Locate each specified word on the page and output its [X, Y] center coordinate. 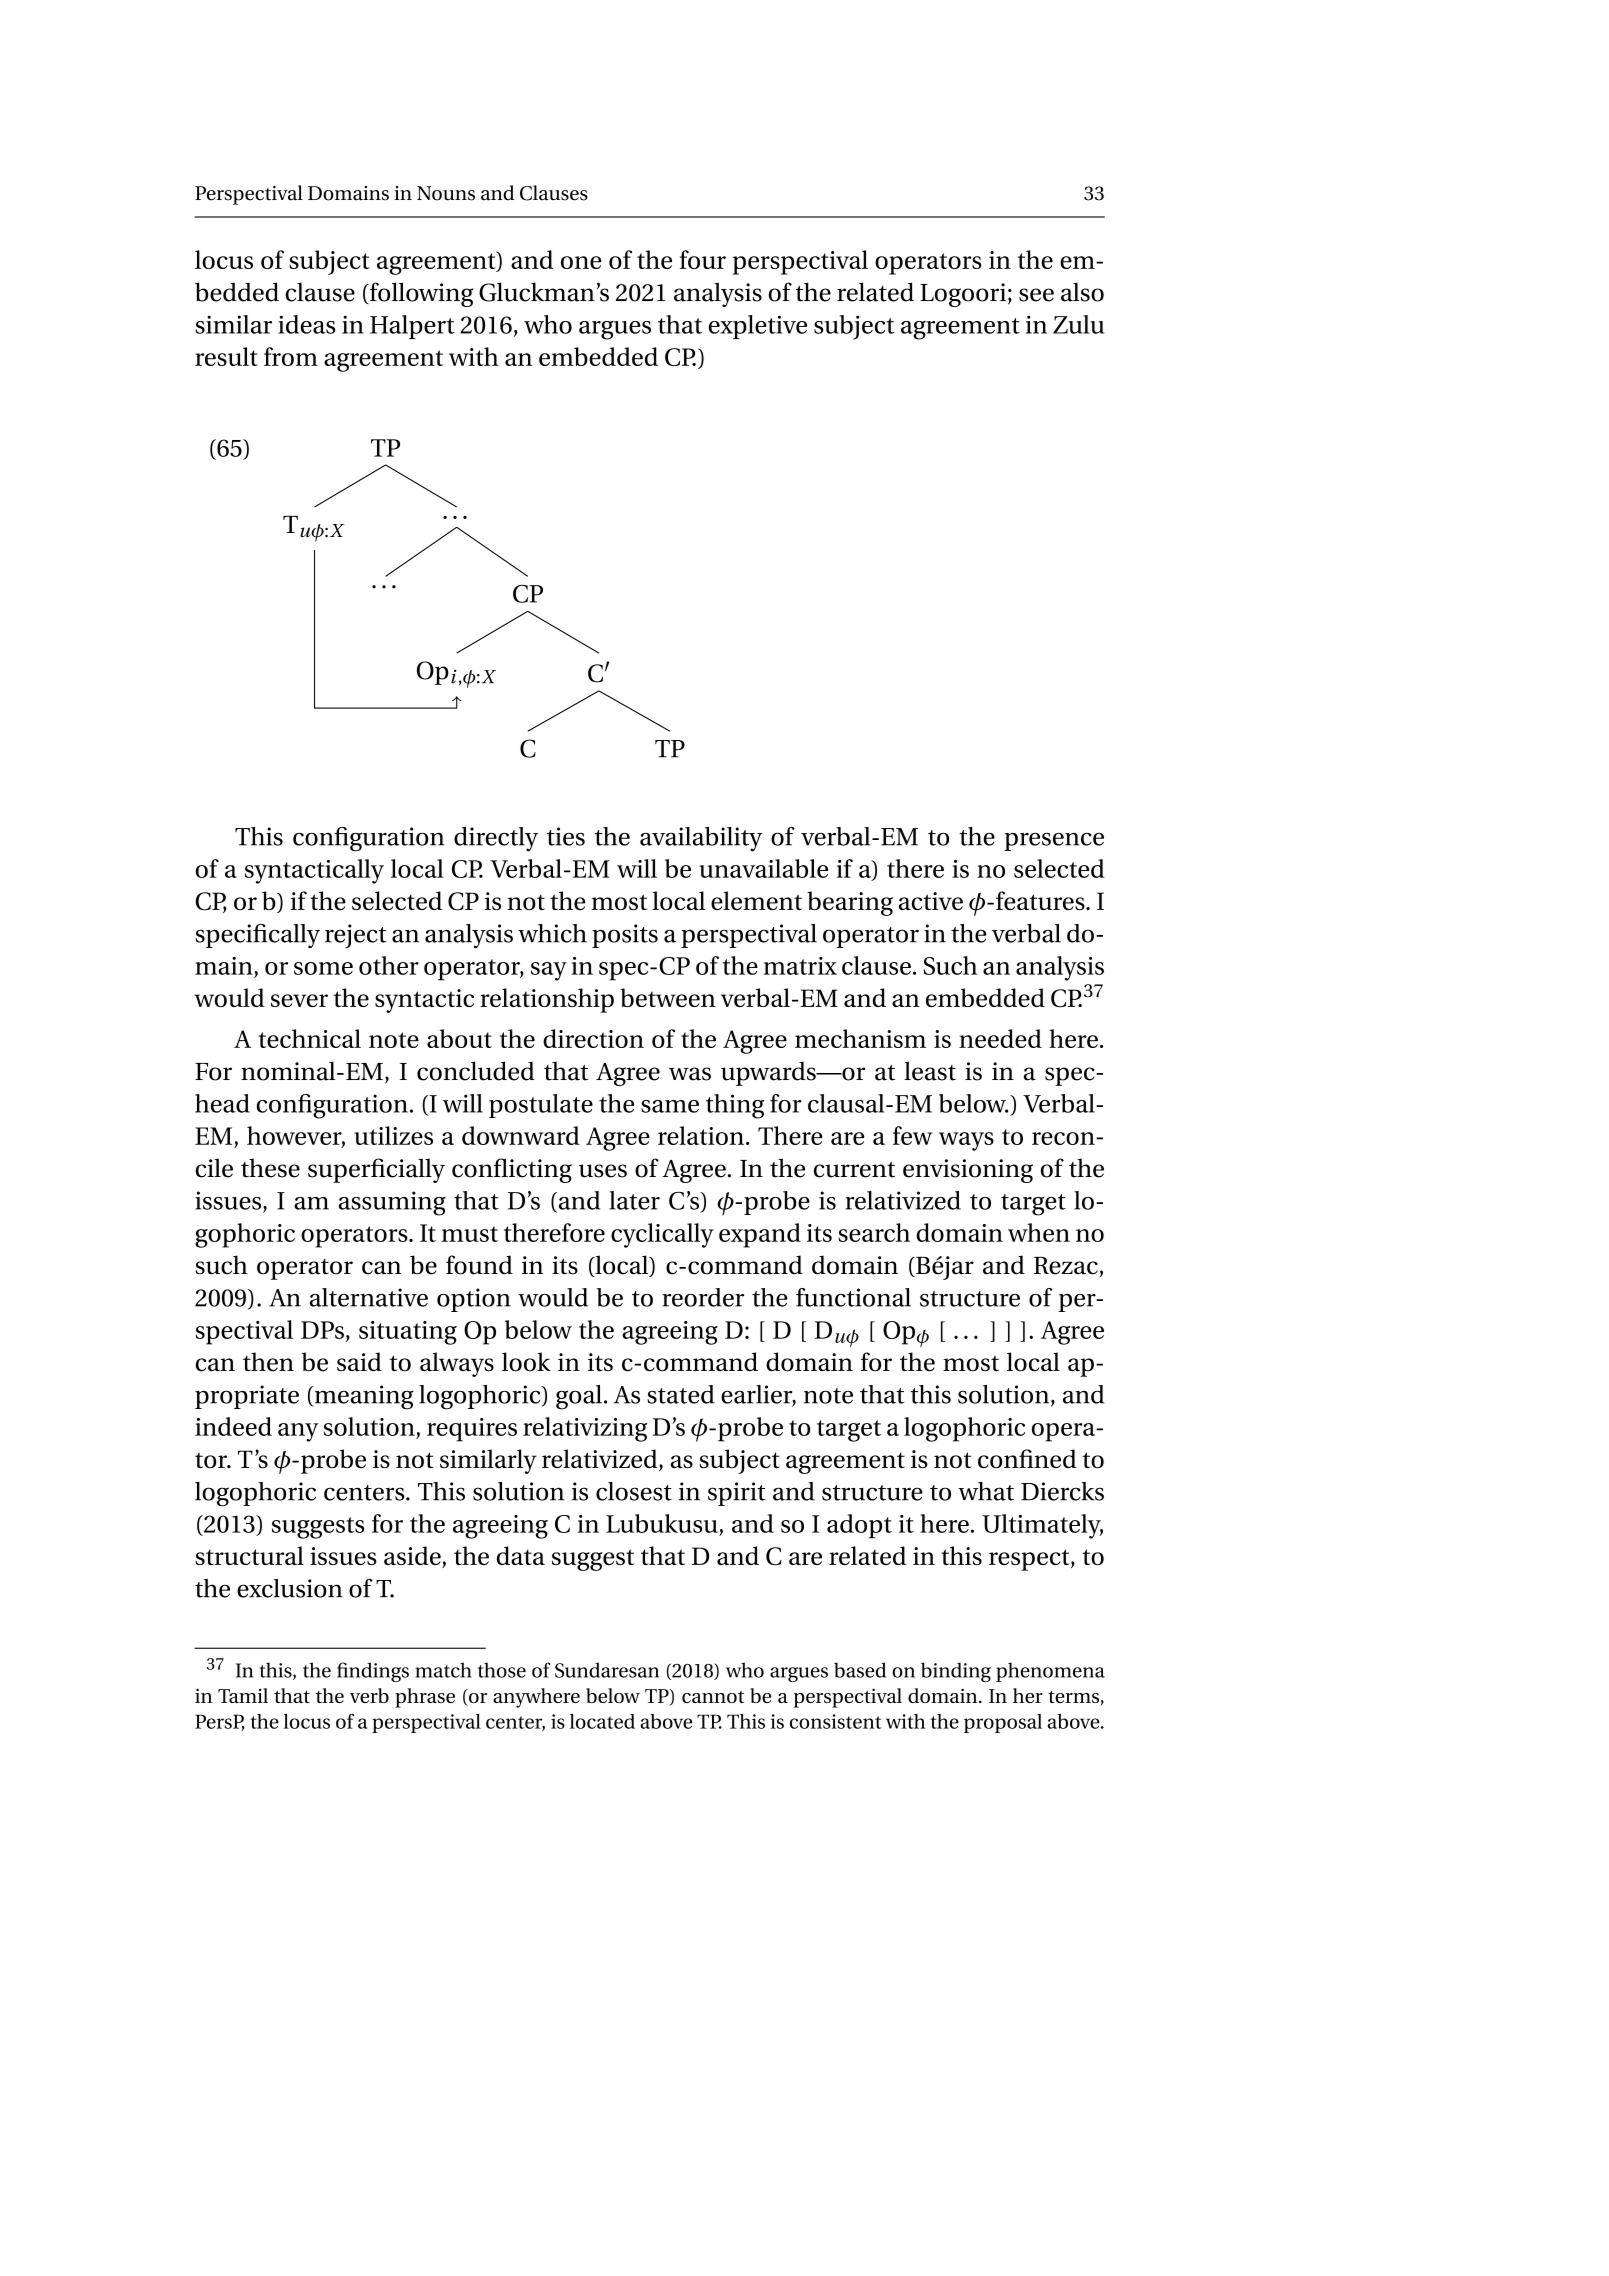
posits [625, 936]
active [931, 901]
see [1036, 295]
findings [373, 1672]
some [323, 968]
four [703, 259]
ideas [306, 324]
